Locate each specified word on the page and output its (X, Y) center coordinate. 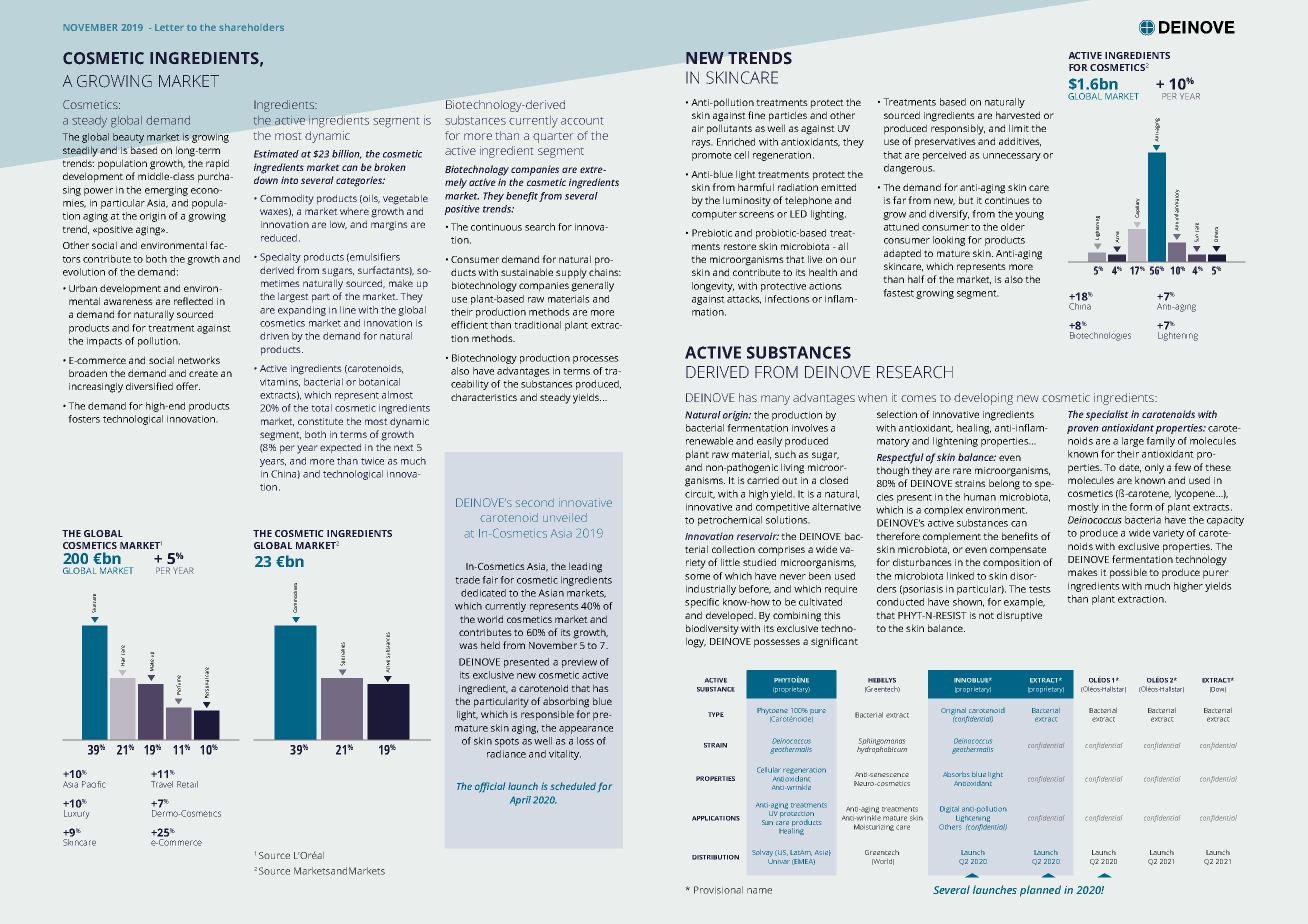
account (582, 121)
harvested (1018, 115)
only (1154, 468)
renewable (709, 441)
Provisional (718, 890)
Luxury (77, 814)
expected (340, 448)
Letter (169, 27)
